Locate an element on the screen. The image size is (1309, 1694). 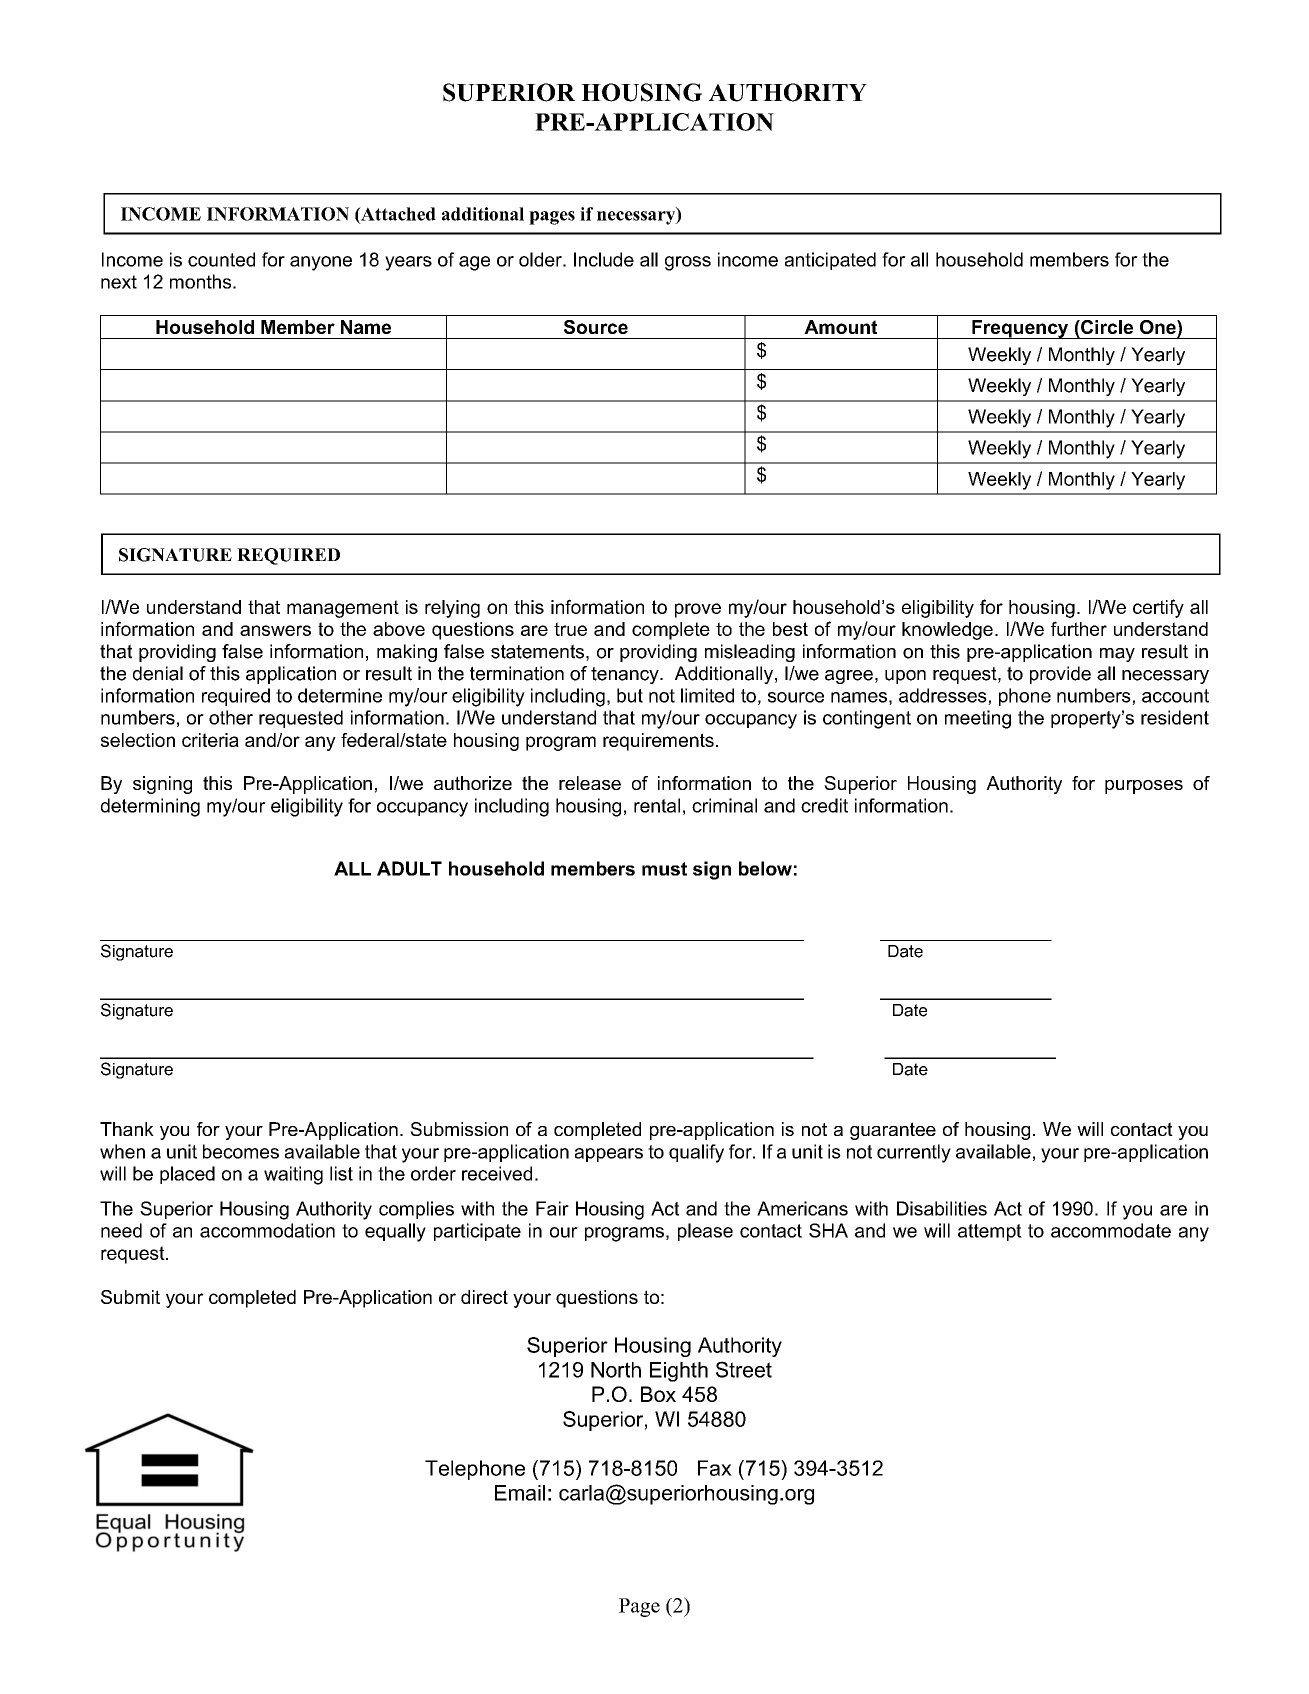
purposes is located at coordinates (1144, 787).
